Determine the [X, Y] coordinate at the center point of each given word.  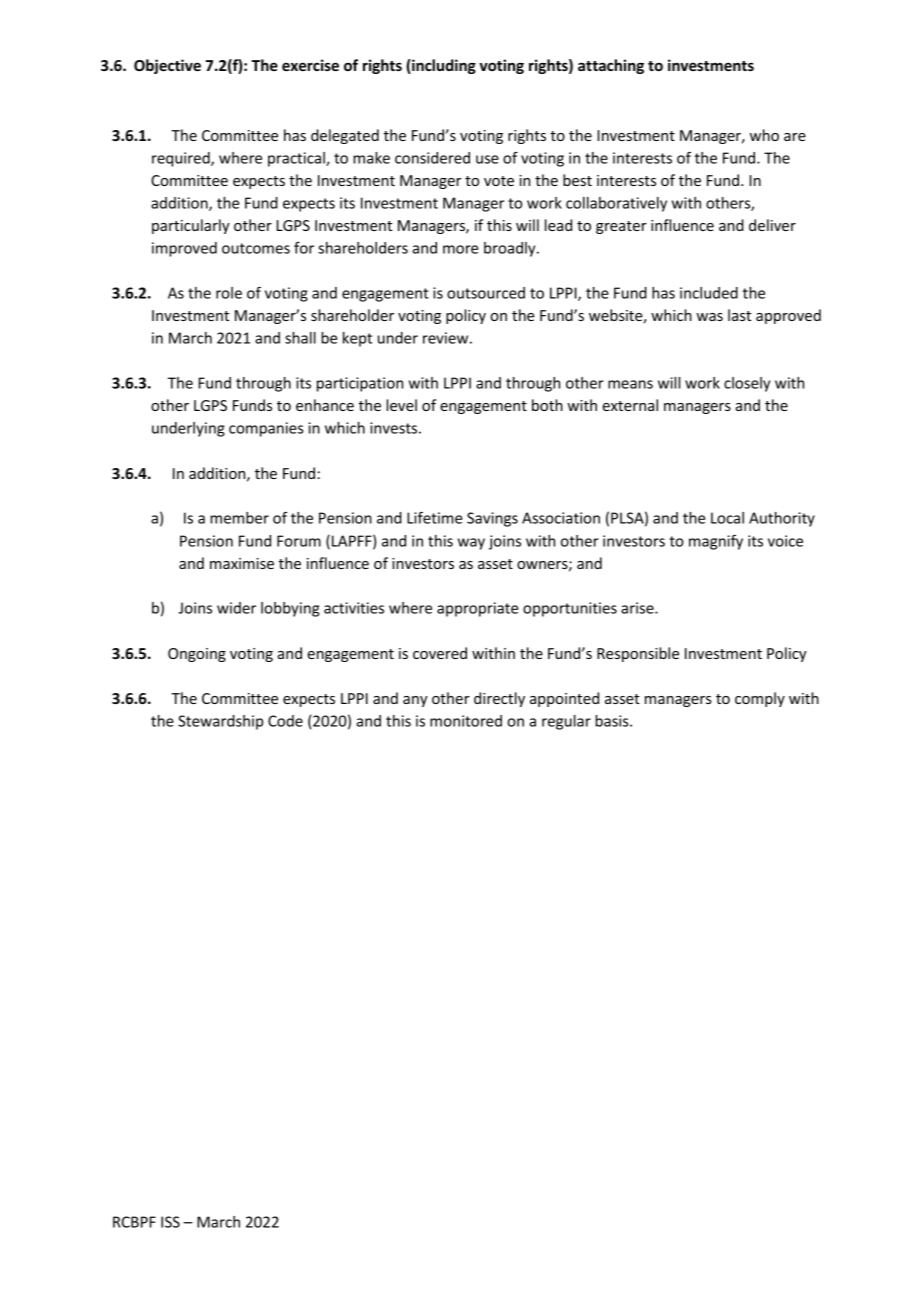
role [229, 293]
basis [613, 721]
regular [566, 722]
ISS [170, 1222]
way [471, 544]
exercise [310, 65]
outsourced [486, 293]
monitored [466, 721]
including [443, 66]
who [764, 135]
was [709, 317]
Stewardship [220, 722]
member [239, 518]
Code [285, 721]
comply [760, 699]
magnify [716, 542]
